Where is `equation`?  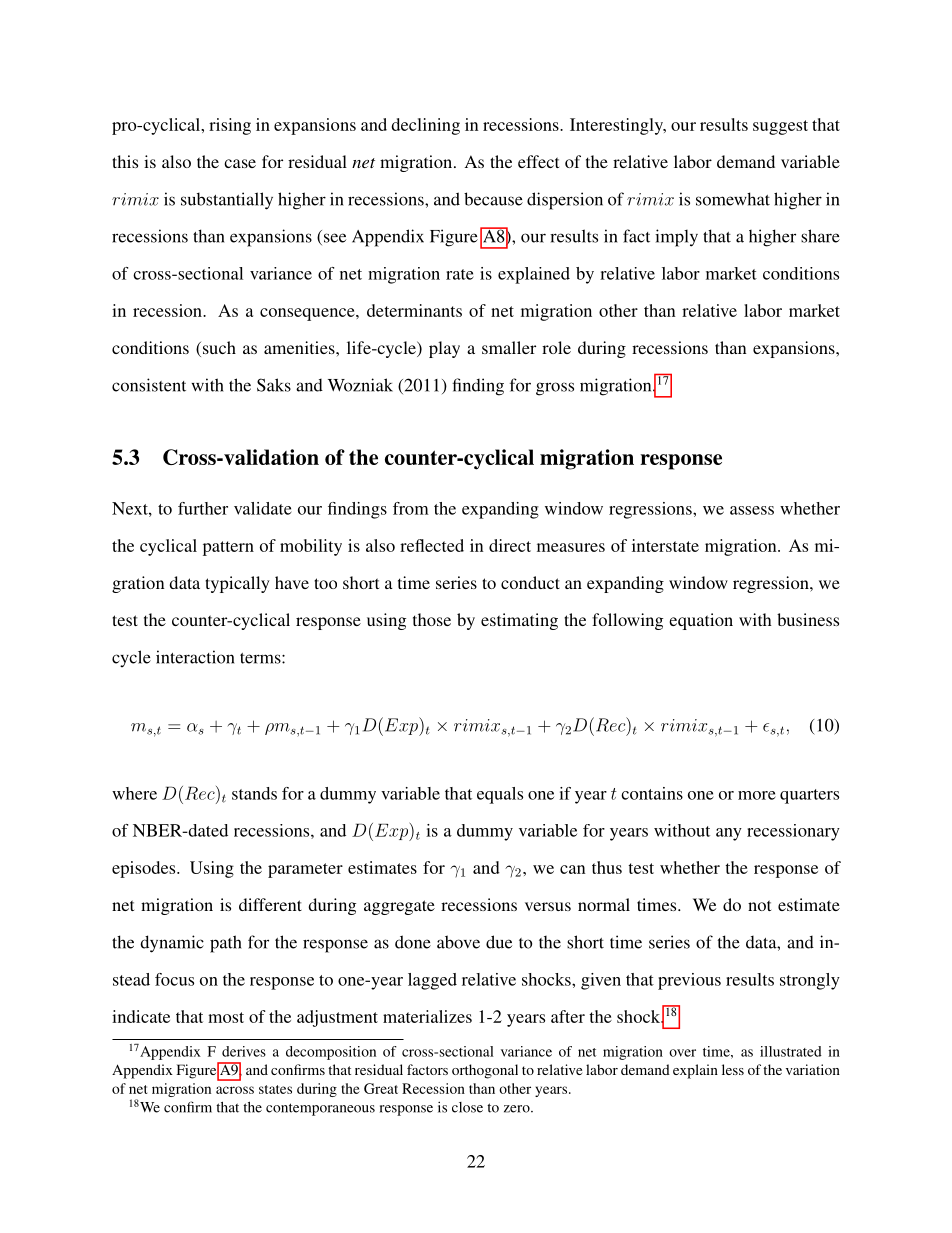
equation is located at coordinates (701, 621).
